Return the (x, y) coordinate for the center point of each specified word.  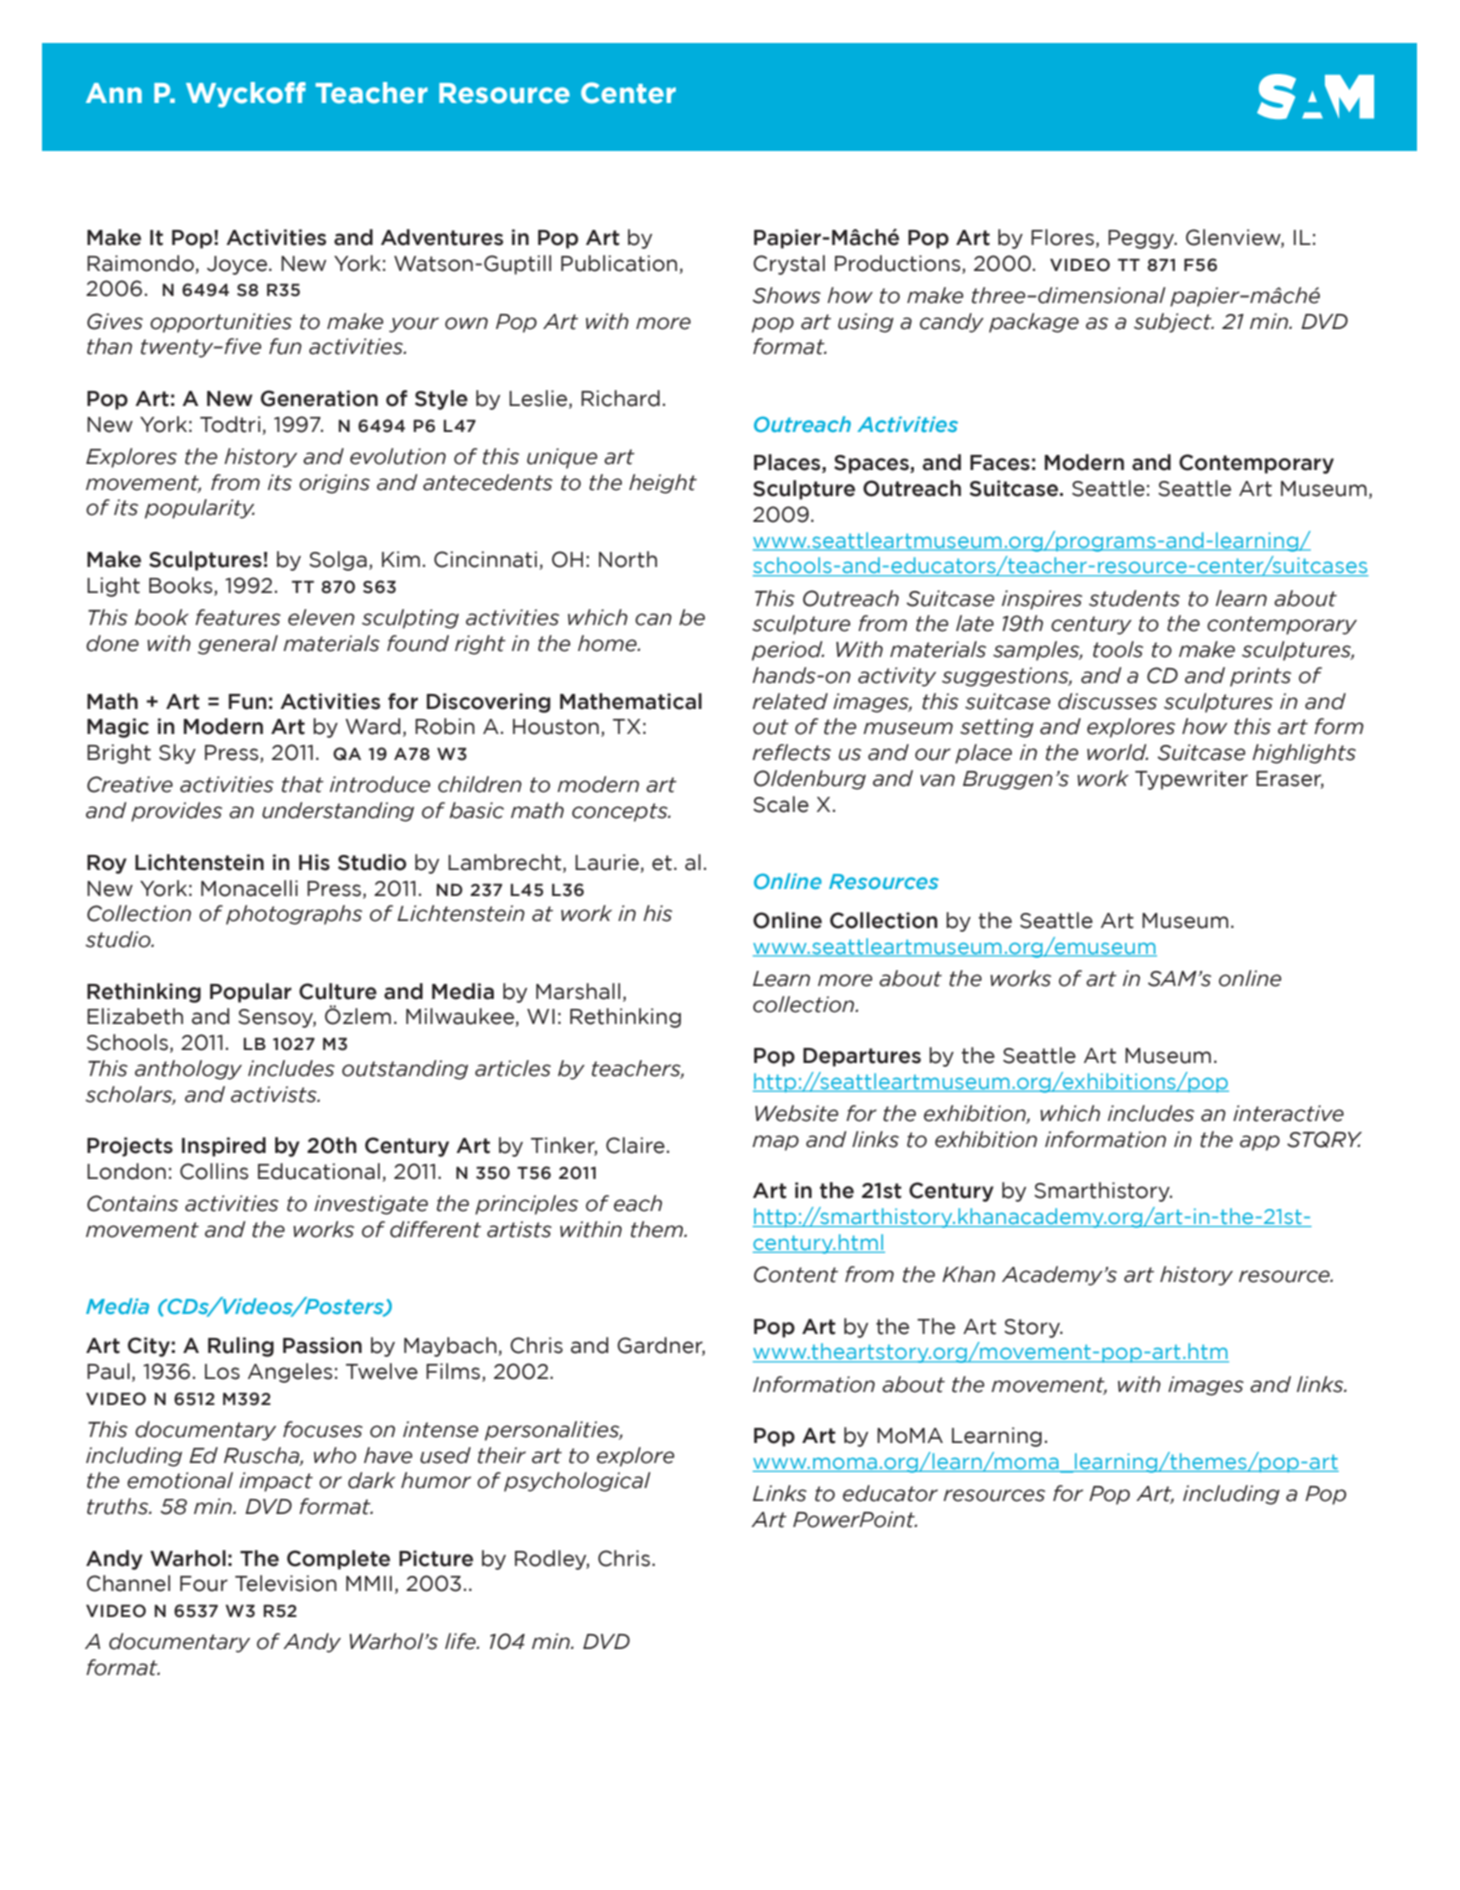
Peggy (1142, 239)
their (502, 1455)
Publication (619, 263)
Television (286, 1583)
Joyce (238, 265)
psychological (577, 1482)
